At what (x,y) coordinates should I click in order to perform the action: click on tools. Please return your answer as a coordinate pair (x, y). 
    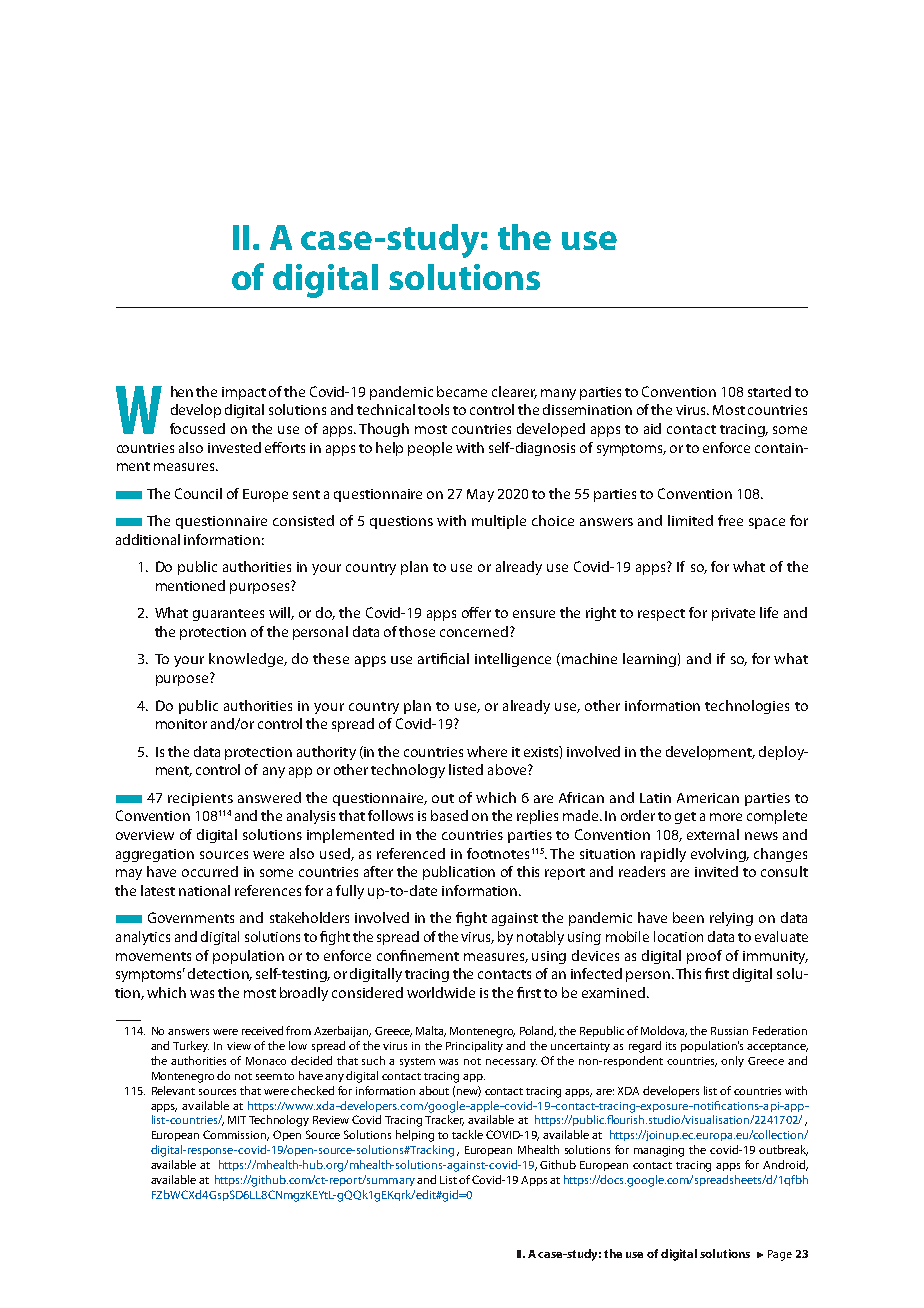
    Looking at the image, I should click on (433, 409).
